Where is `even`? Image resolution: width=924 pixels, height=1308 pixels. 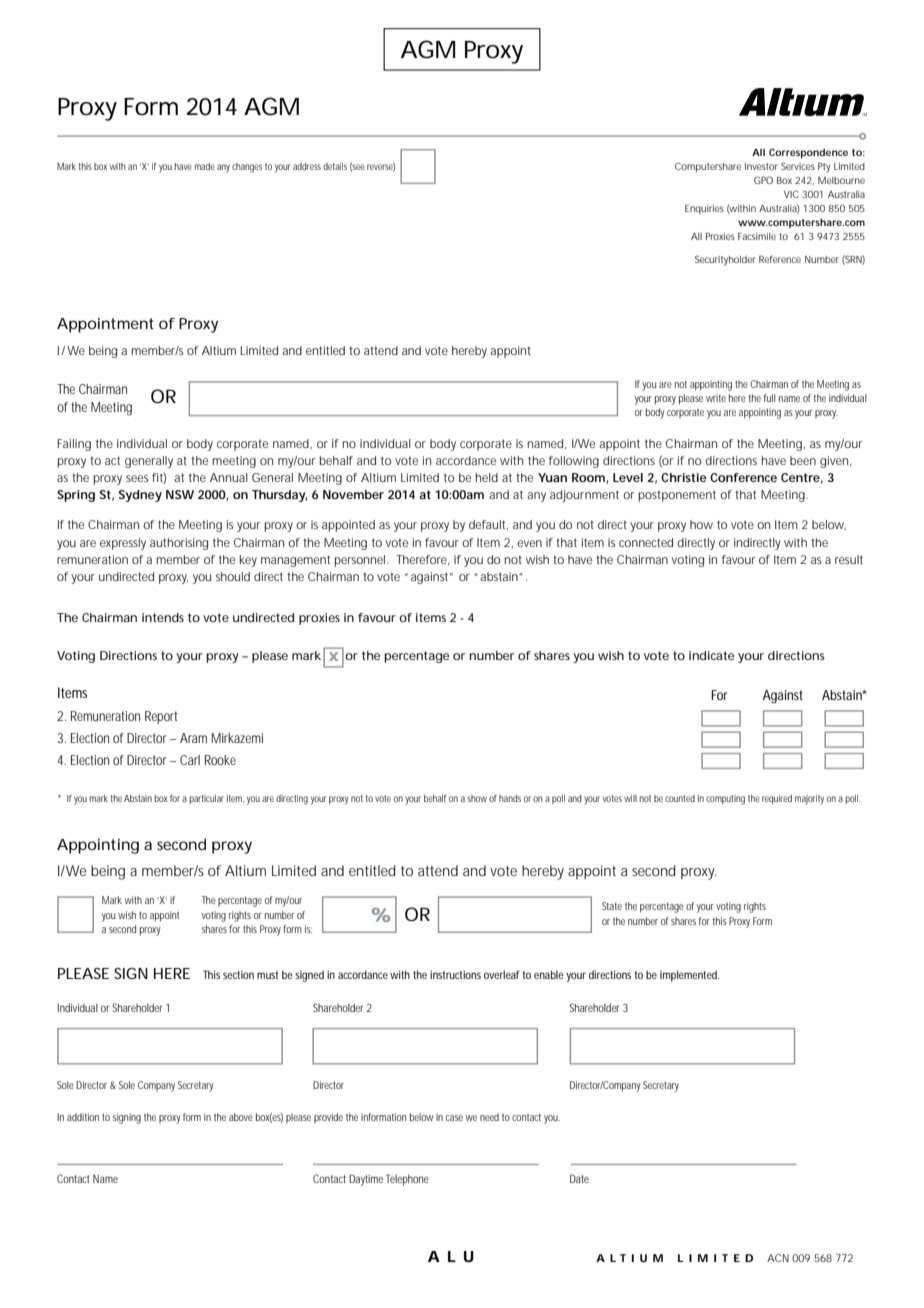
even is located at coordinates (529, 543).
